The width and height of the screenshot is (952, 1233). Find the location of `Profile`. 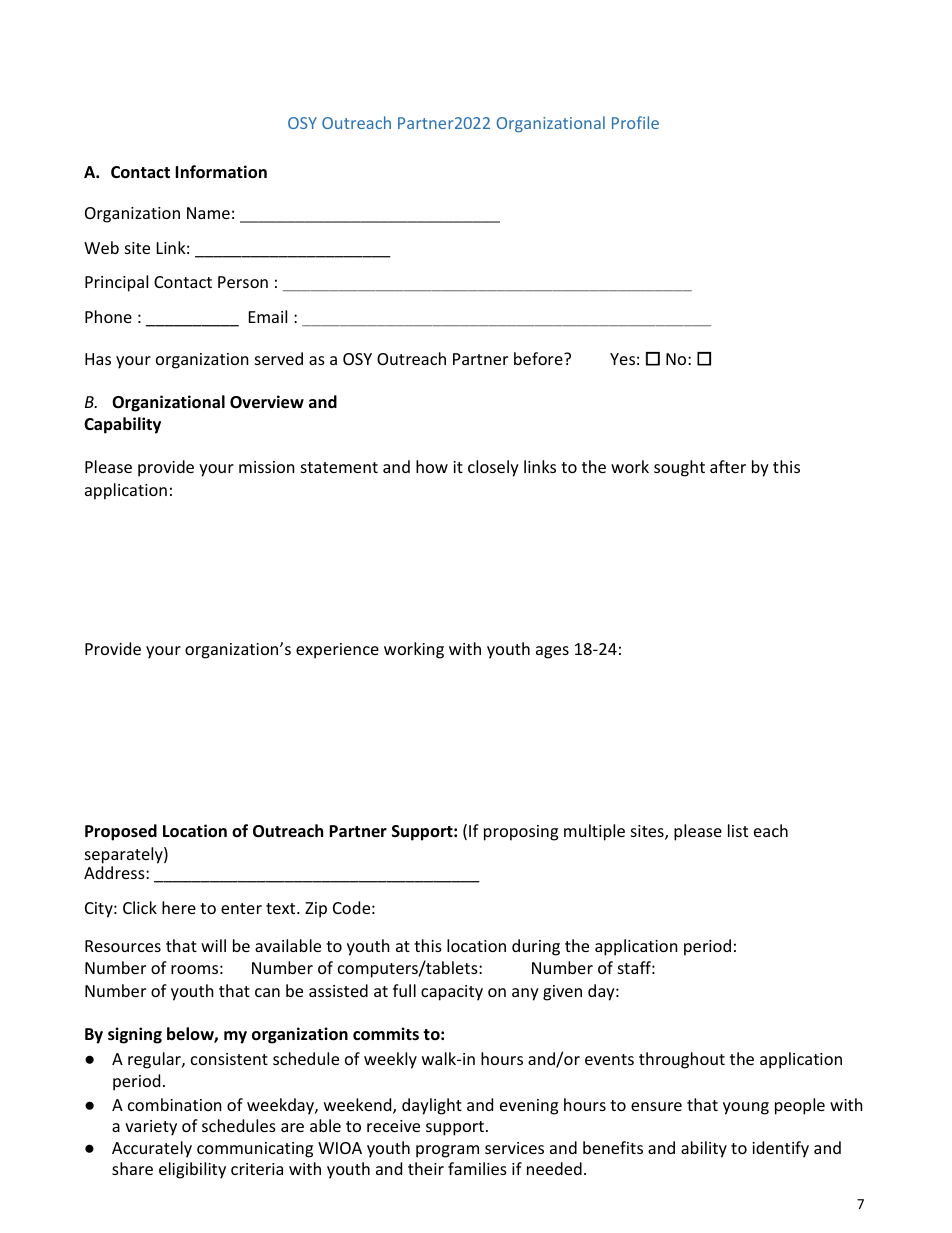

Profile is located at coordinates (635, 122).
